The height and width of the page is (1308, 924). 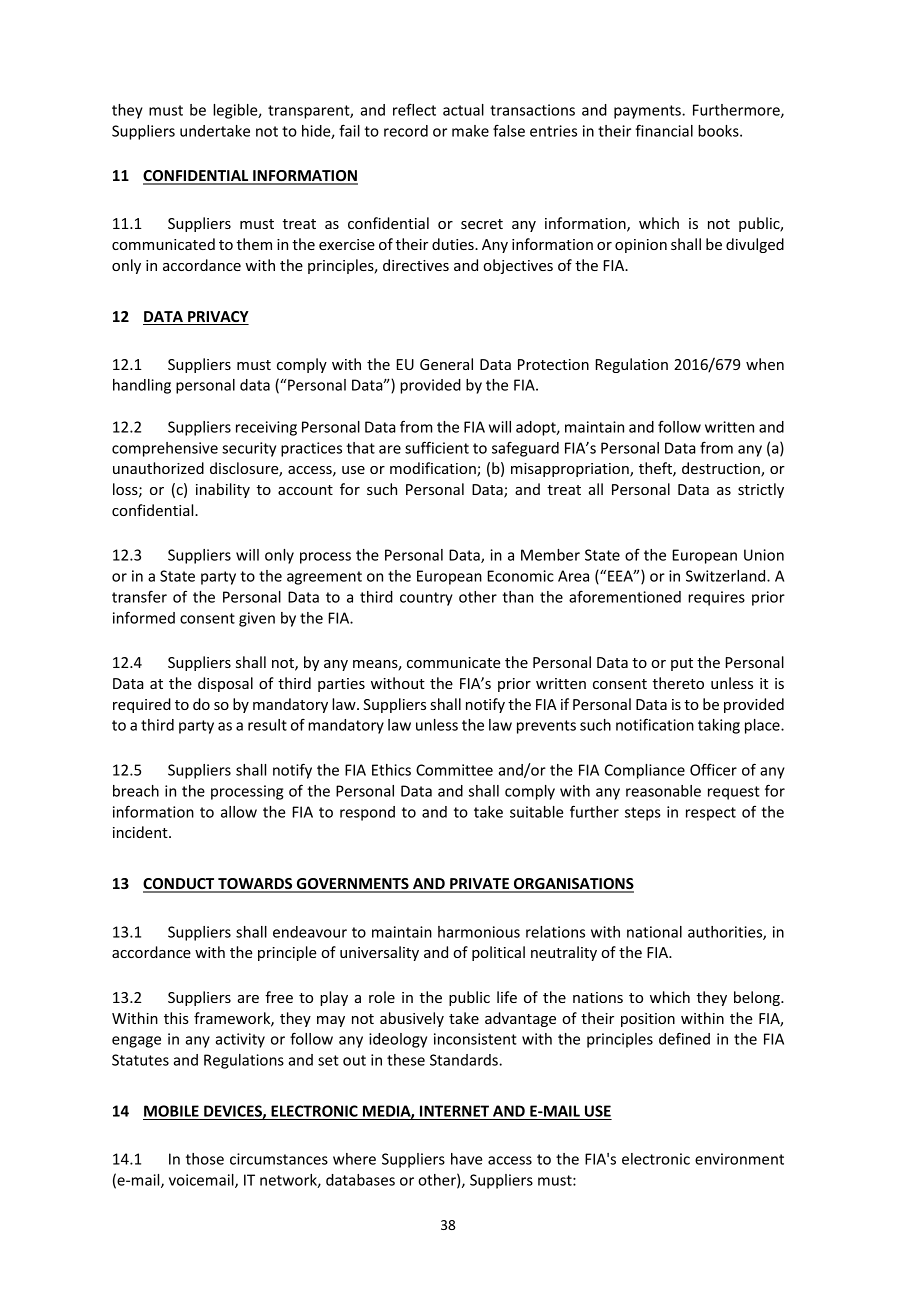 What do you see at coordinates (239, 812) in the page?
I see `allow` at bounding box center [239, 812].
